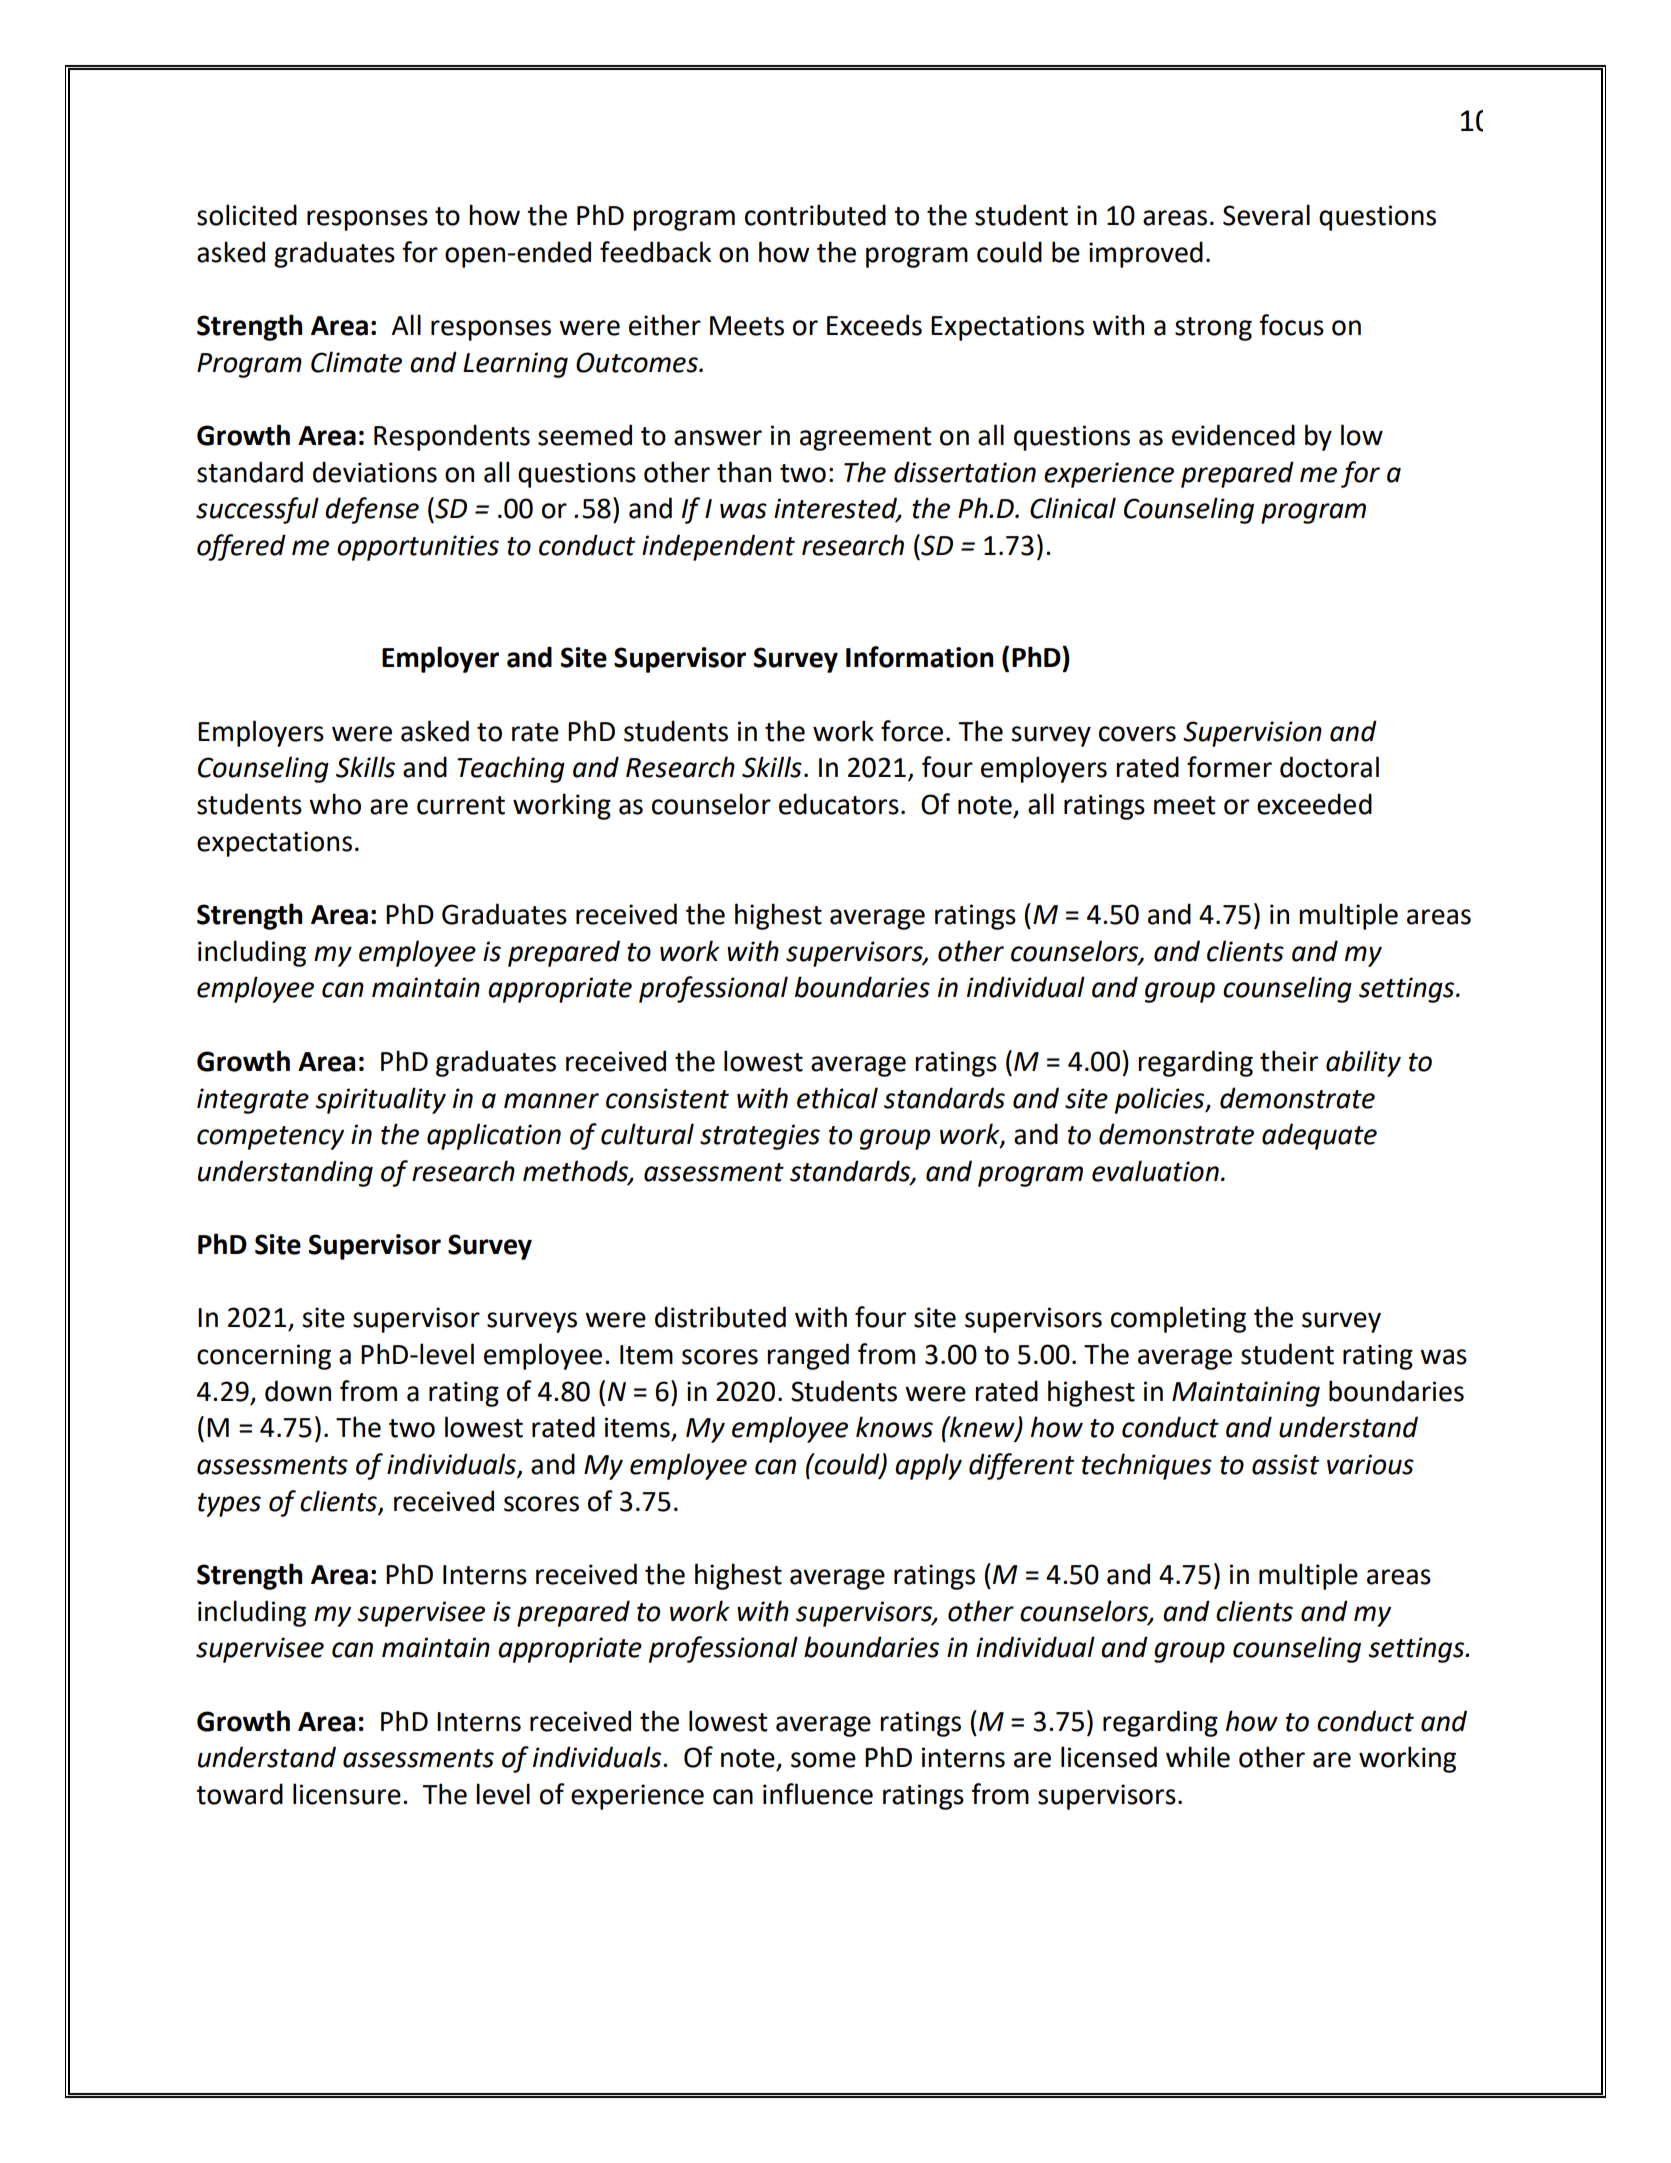  What do you see at coordinates (1266, 215) in the screenshot?
I see `Several` at bounding box center [1266, 215].
